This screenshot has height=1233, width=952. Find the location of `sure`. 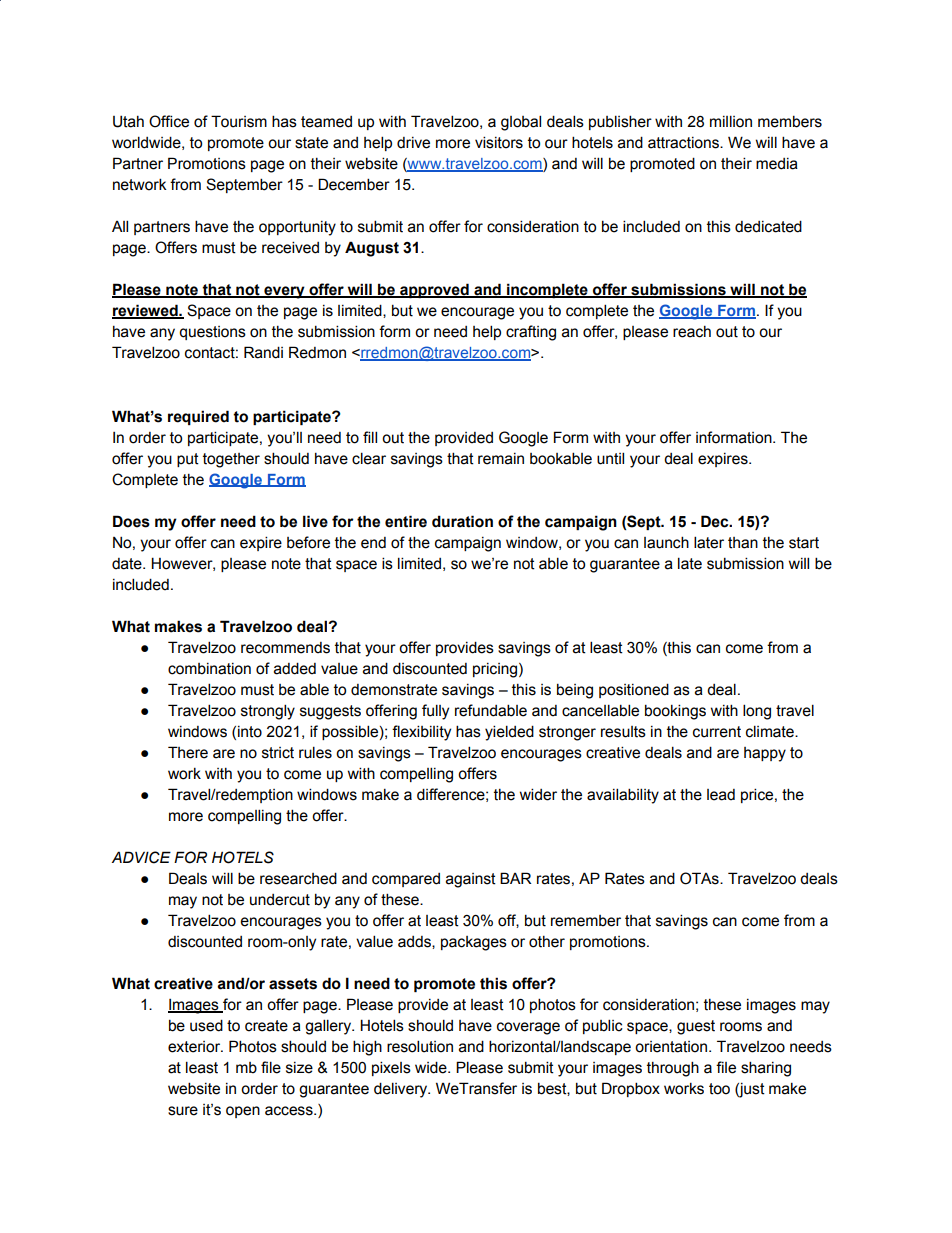

sure is located at coordinates (183, 1111).
